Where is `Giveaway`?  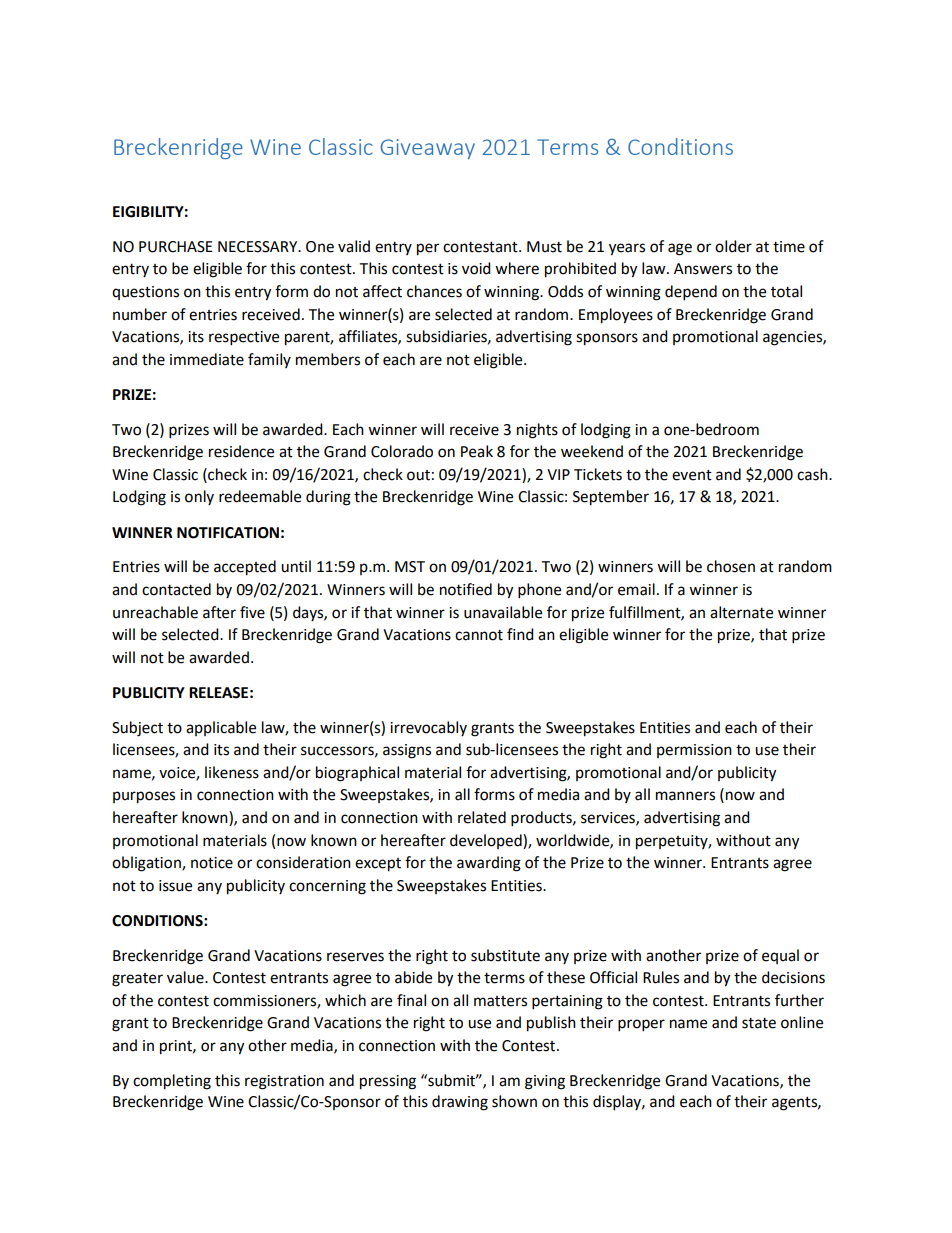 Giveaway is located at coordinates (427, 149).
